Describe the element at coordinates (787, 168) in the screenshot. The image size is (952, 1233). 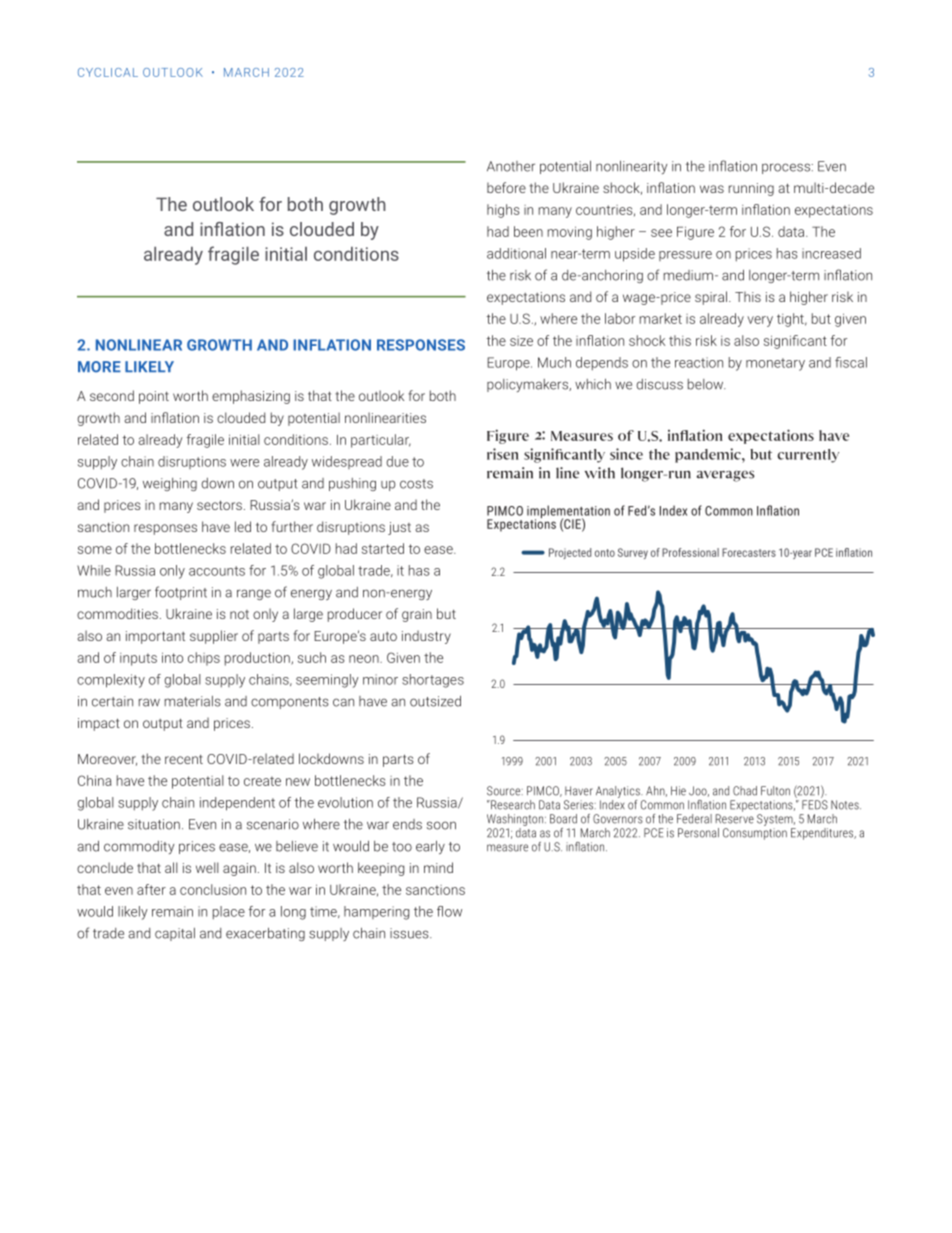
I see `process` at that location.
